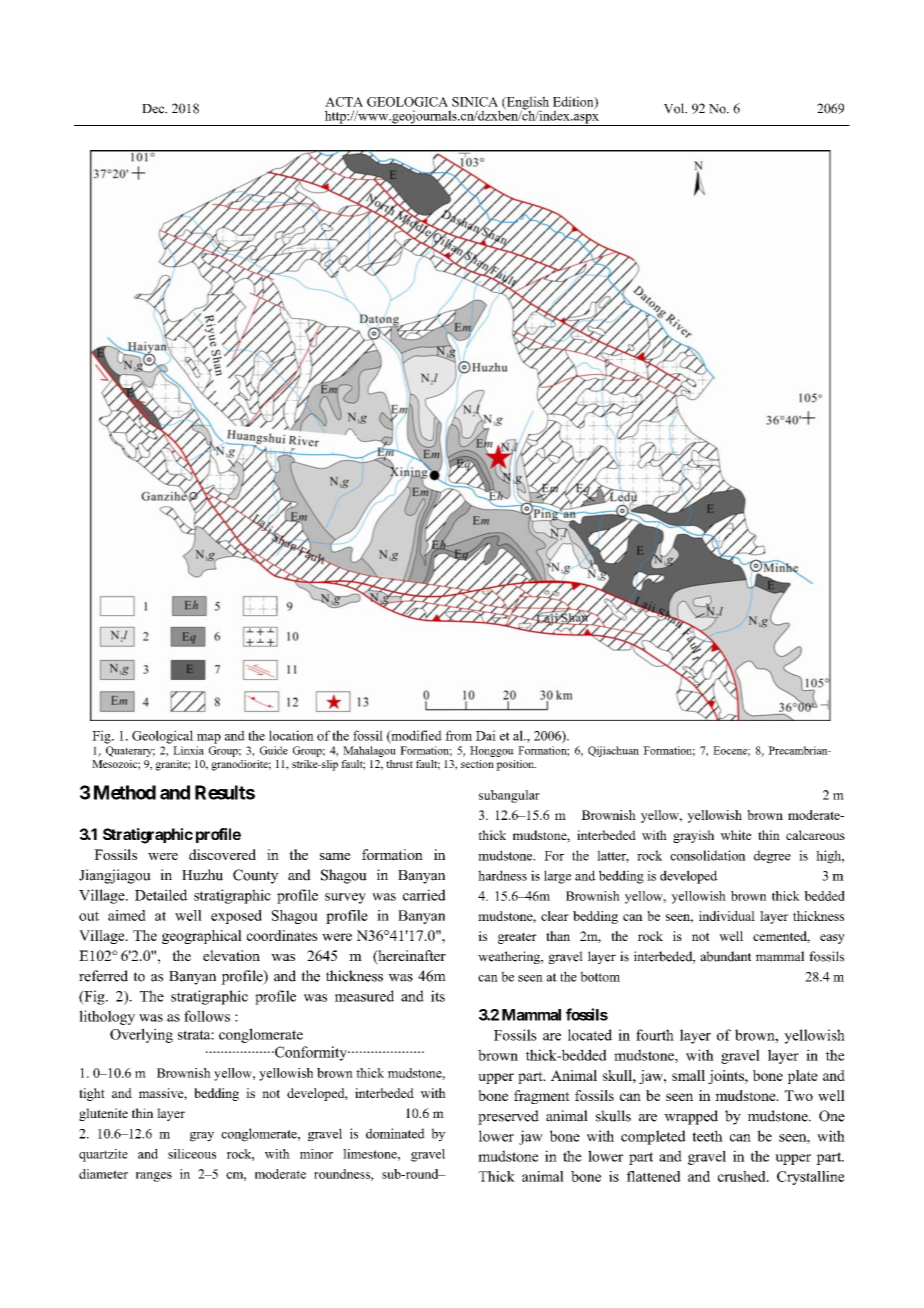  I want to click on location, so click(291, 735).
